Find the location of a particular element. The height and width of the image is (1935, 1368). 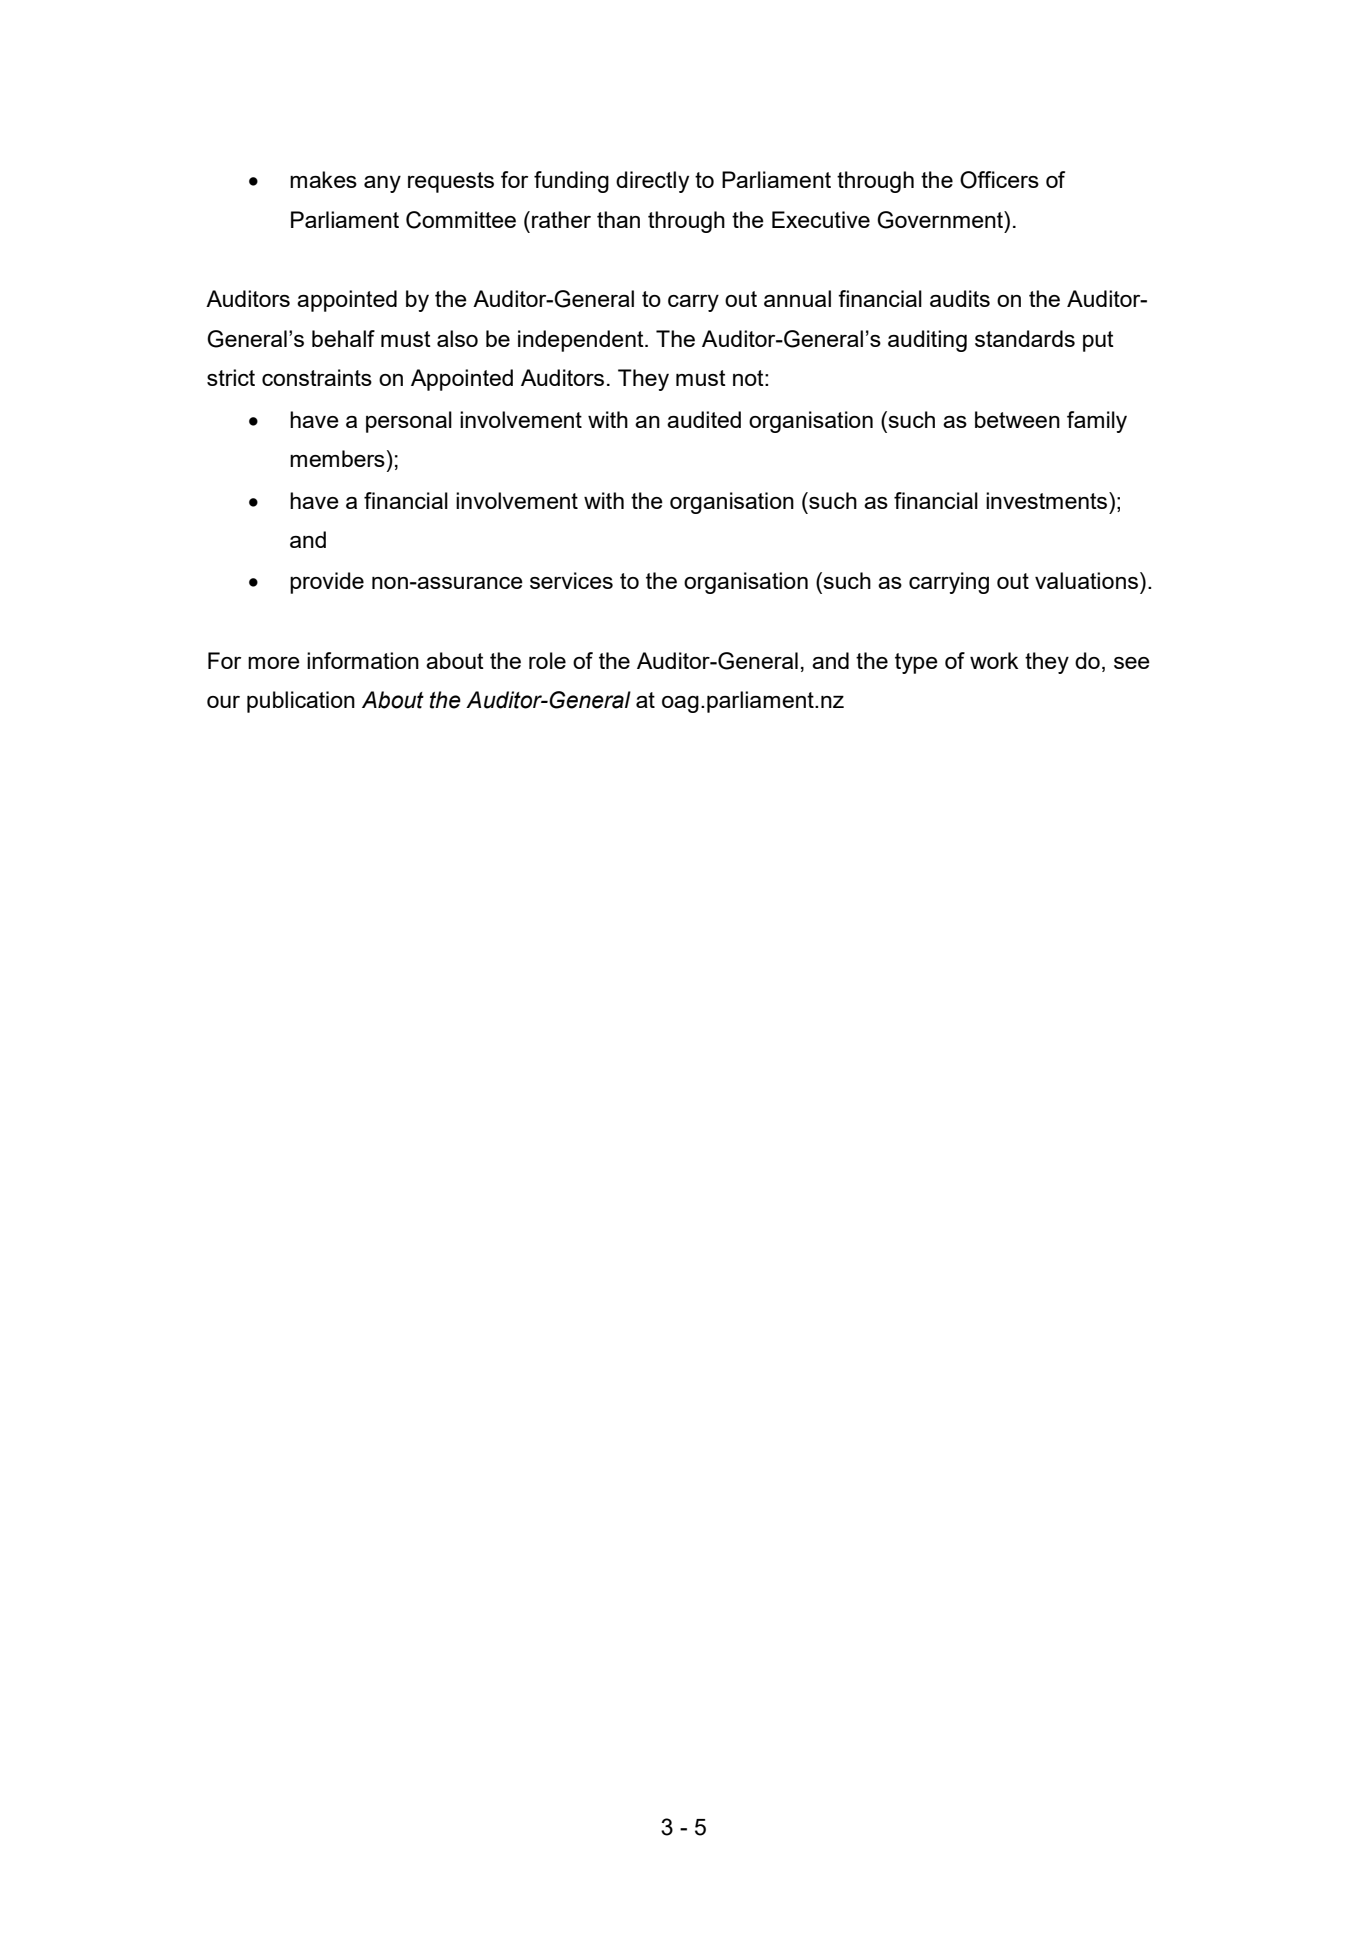

standards is located at coordinates (1025, 338).
